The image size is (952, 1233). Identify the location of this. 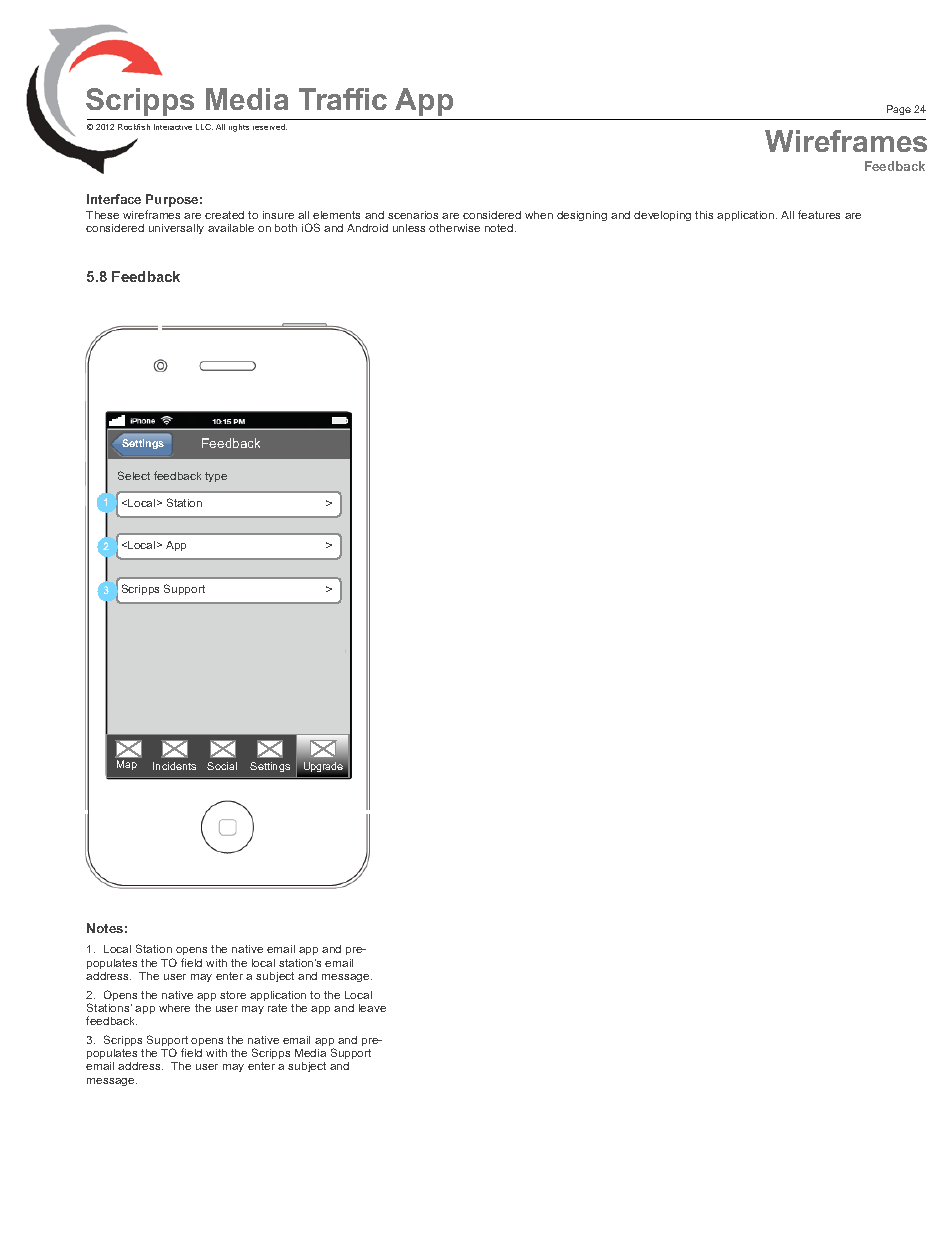
(704, 215).
